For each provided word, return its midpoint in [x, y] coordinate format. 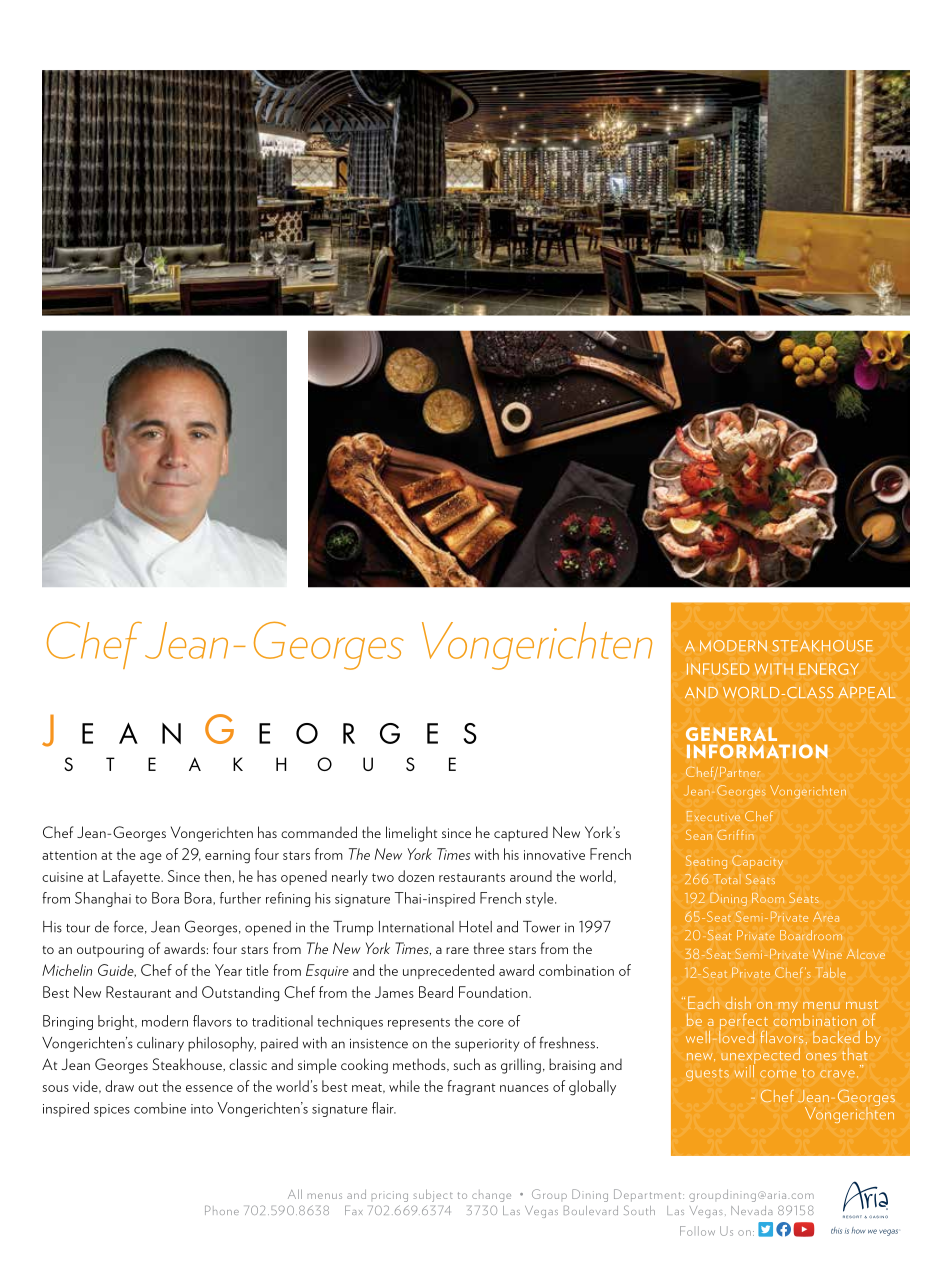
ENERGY [829, 669]
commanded [319, 832]
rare [457, 950]
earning [227, 857]
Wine [827, 954]
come [778, 1074]
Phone [222, 1210]
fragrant [471, 1088]
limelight [411, 834]
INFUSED [718, 669]
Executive [713, 816]
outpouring [110, 951]
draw [119, 1086]
